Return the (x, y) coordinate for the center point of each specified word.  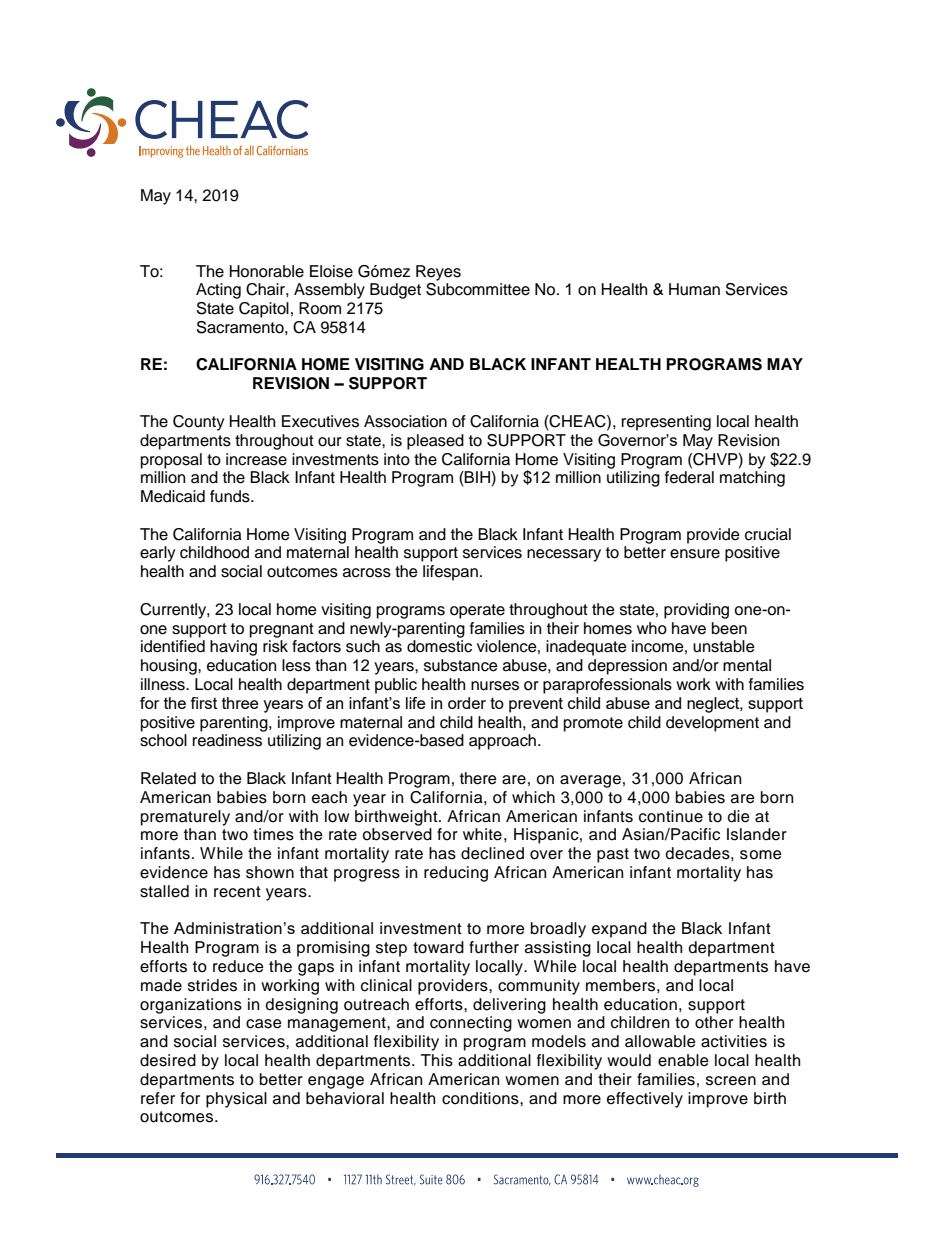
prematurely (185, 818)
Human (694, 289)
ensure (695, 554)
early (158, 554)
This (437, 1060)
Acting (218, 291)
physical (236, 1100)
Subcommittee (478, 289)
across (367, 573)
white (482, 834)
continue (671, 816)
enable (683, 1060)
